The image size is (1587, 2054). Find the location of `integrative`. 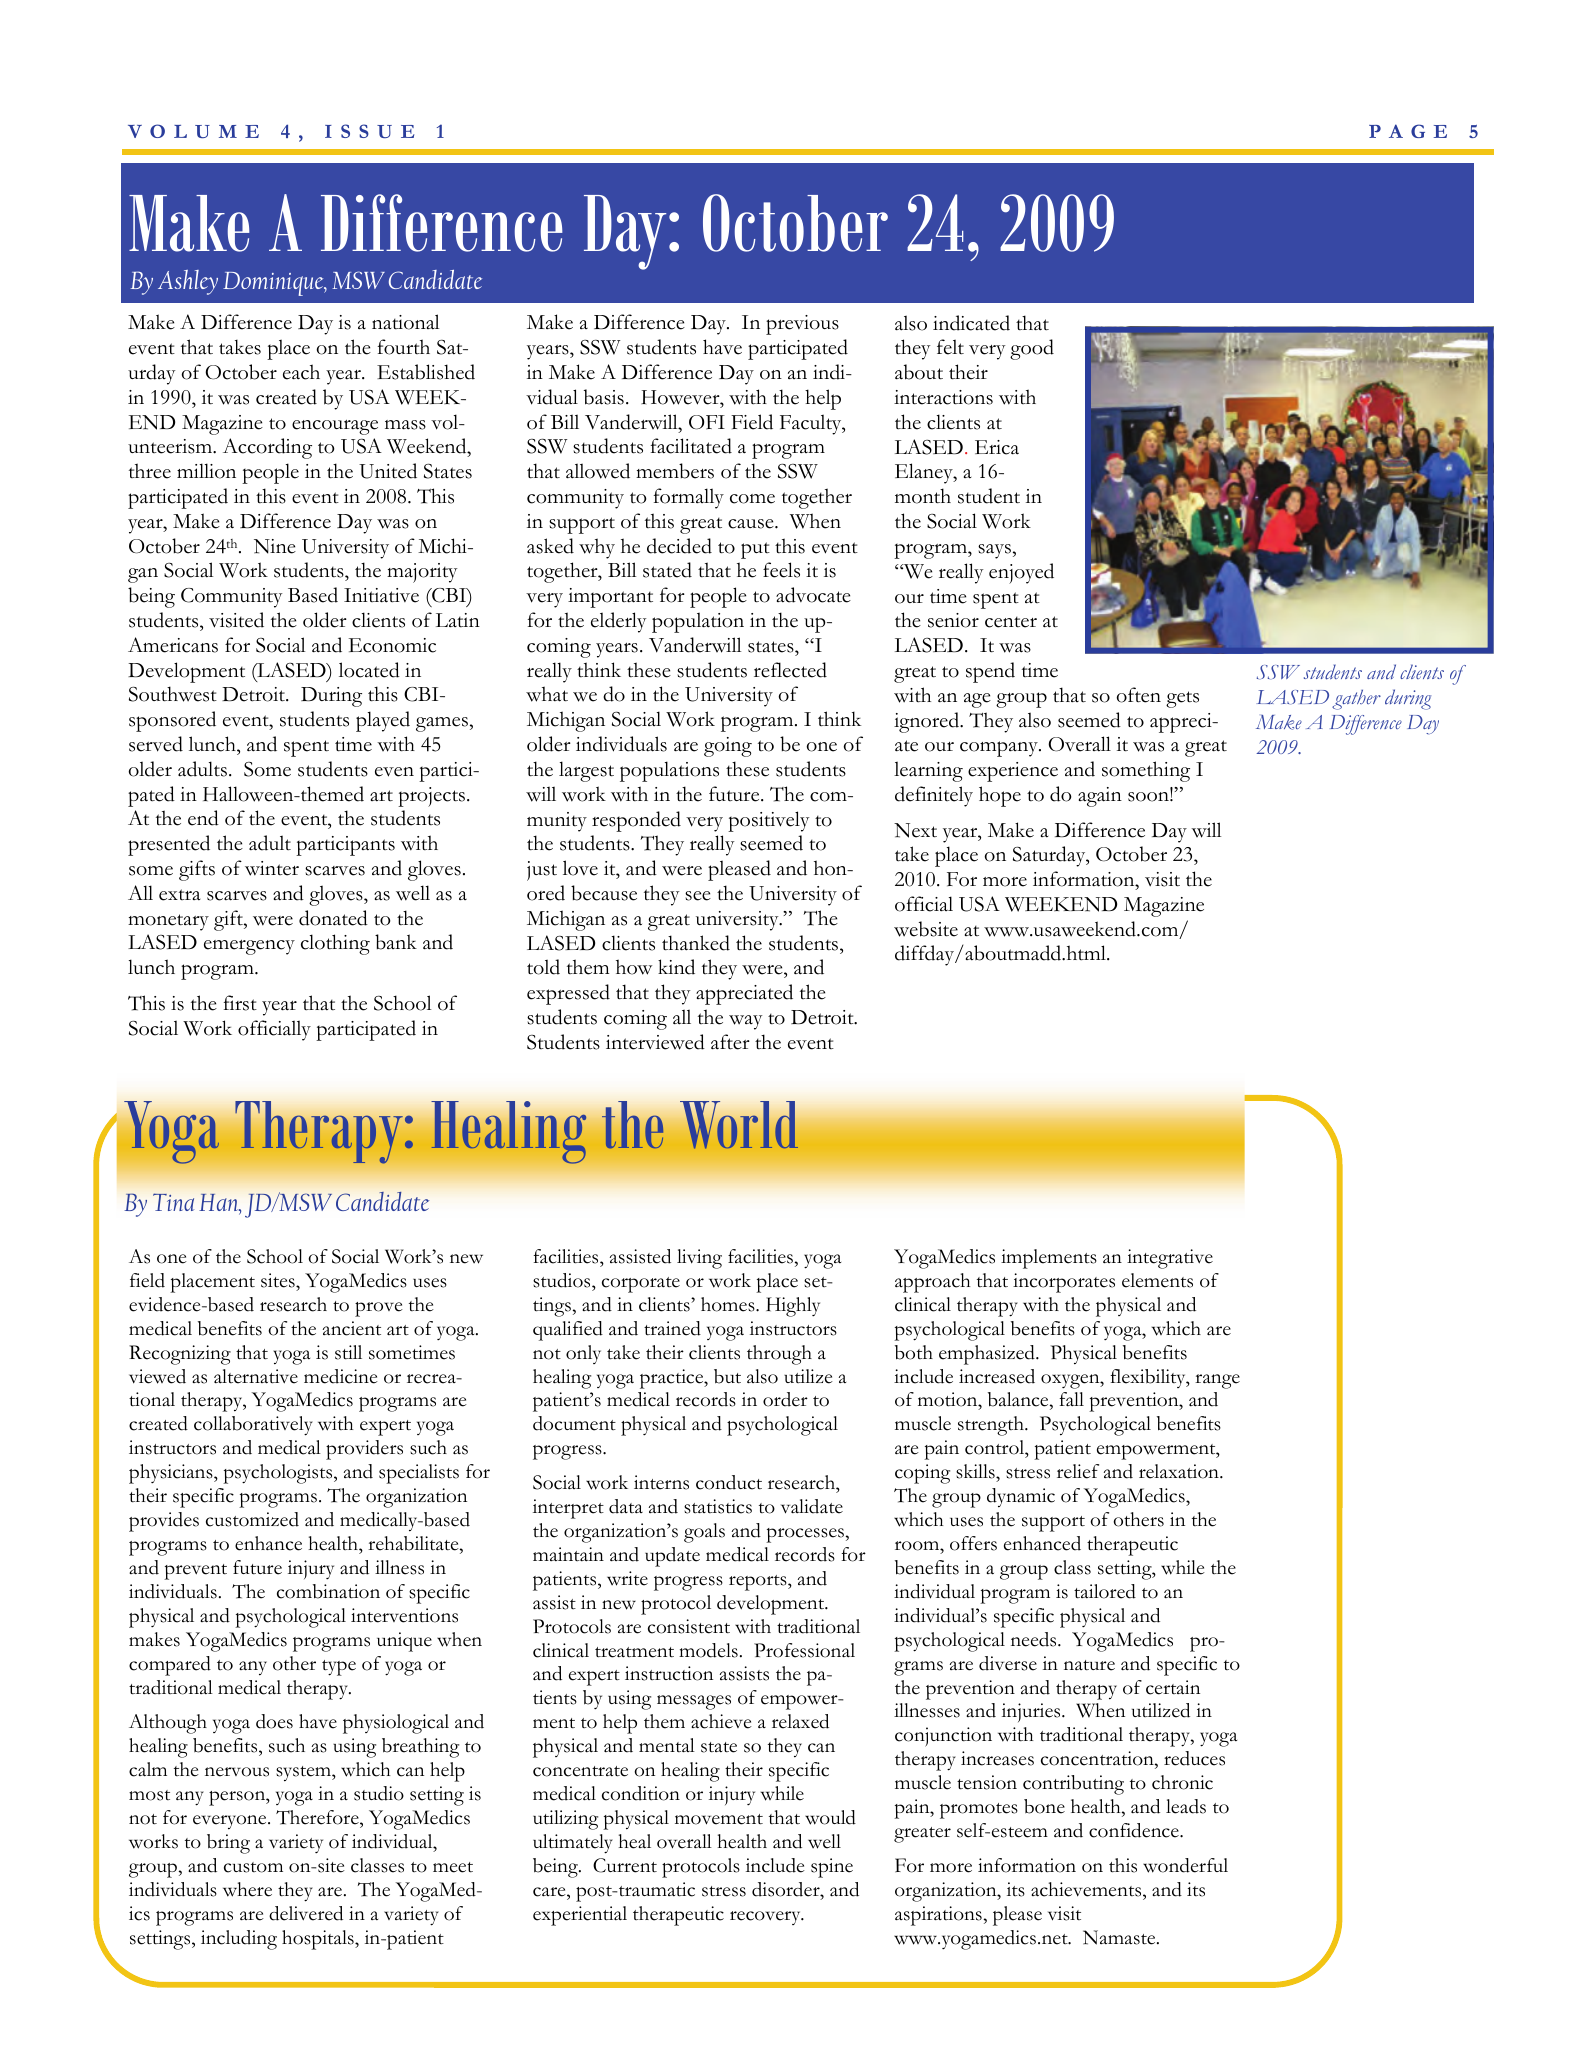

integrative is located at coordinates (1170, 1259).
